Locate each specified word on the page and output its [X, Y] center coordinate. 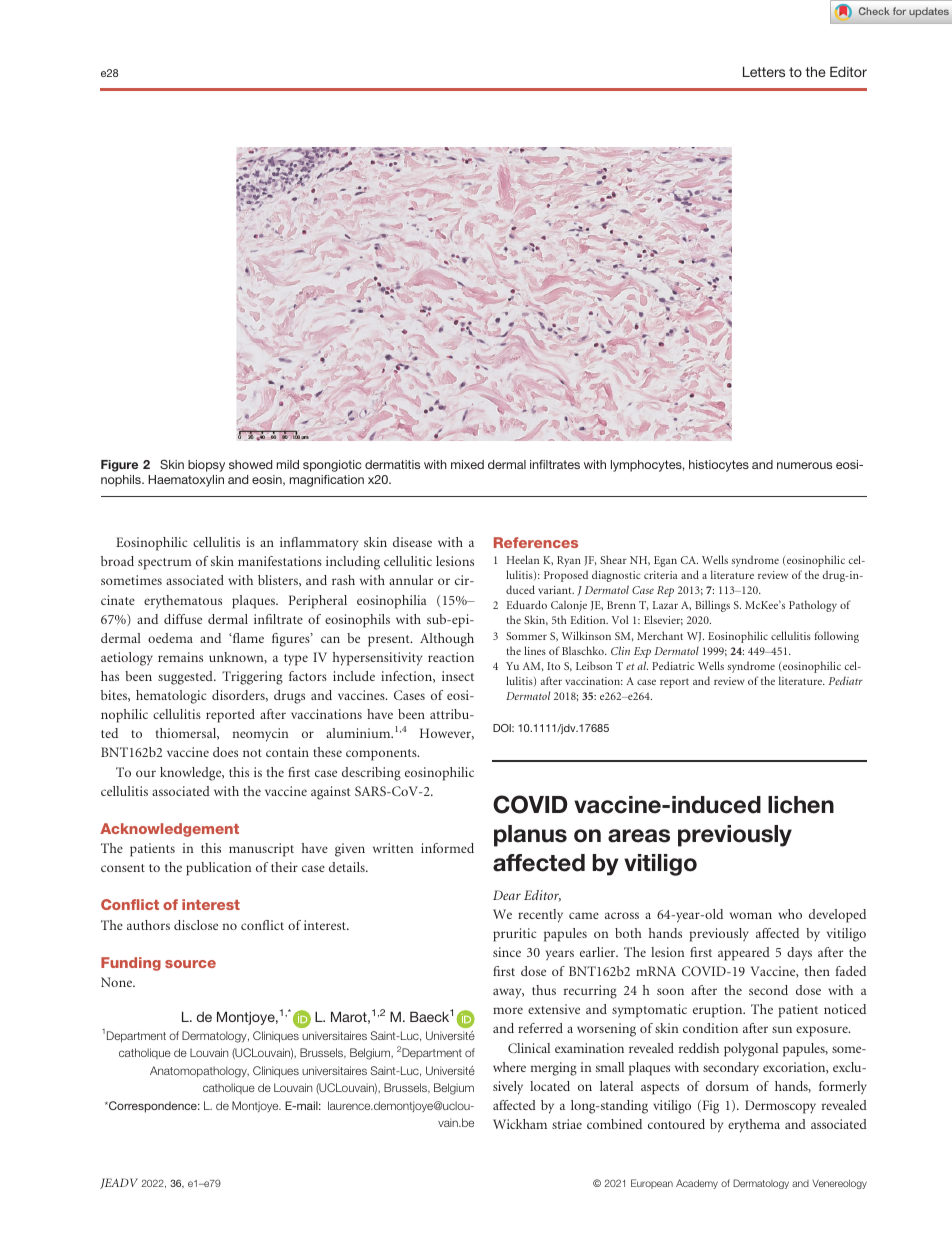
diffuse [183, 619]
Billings [712, 606]
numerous [804, 465]
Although [447, 640]
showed [250, 464]
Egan [665, 561]
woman [751, 915]
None [118, 982]
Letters [764, 71]
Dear [507, 895]
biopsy [206, 466]
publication [218, 869]
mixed [467, 464]
